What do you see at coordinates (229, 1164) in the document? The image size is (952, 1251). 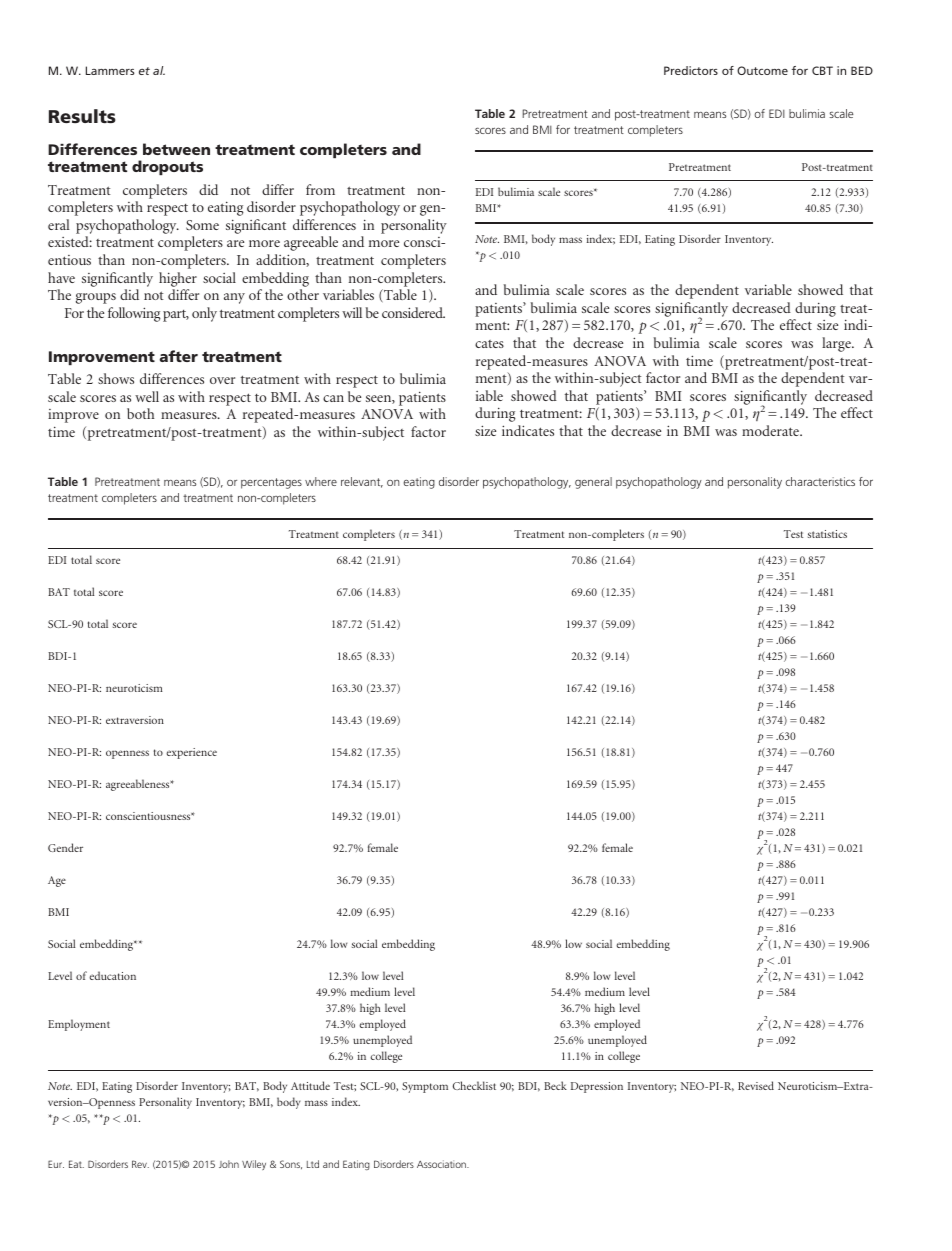 I see `John` at bounding box center [229, 1164].
